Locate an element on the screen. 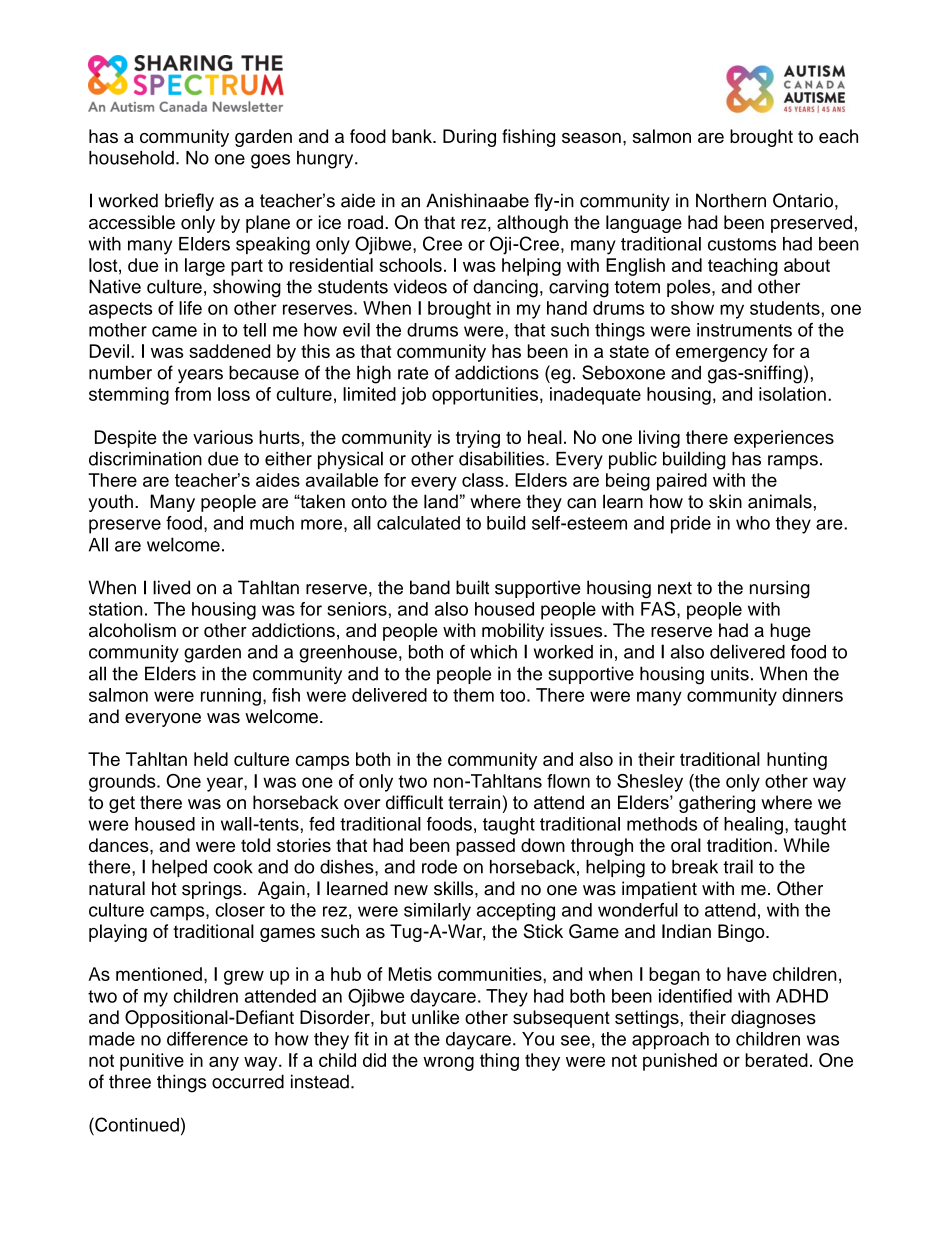 This screenshot has height=1233, width=952. alcoholism is located at coordinates (132, 630).
